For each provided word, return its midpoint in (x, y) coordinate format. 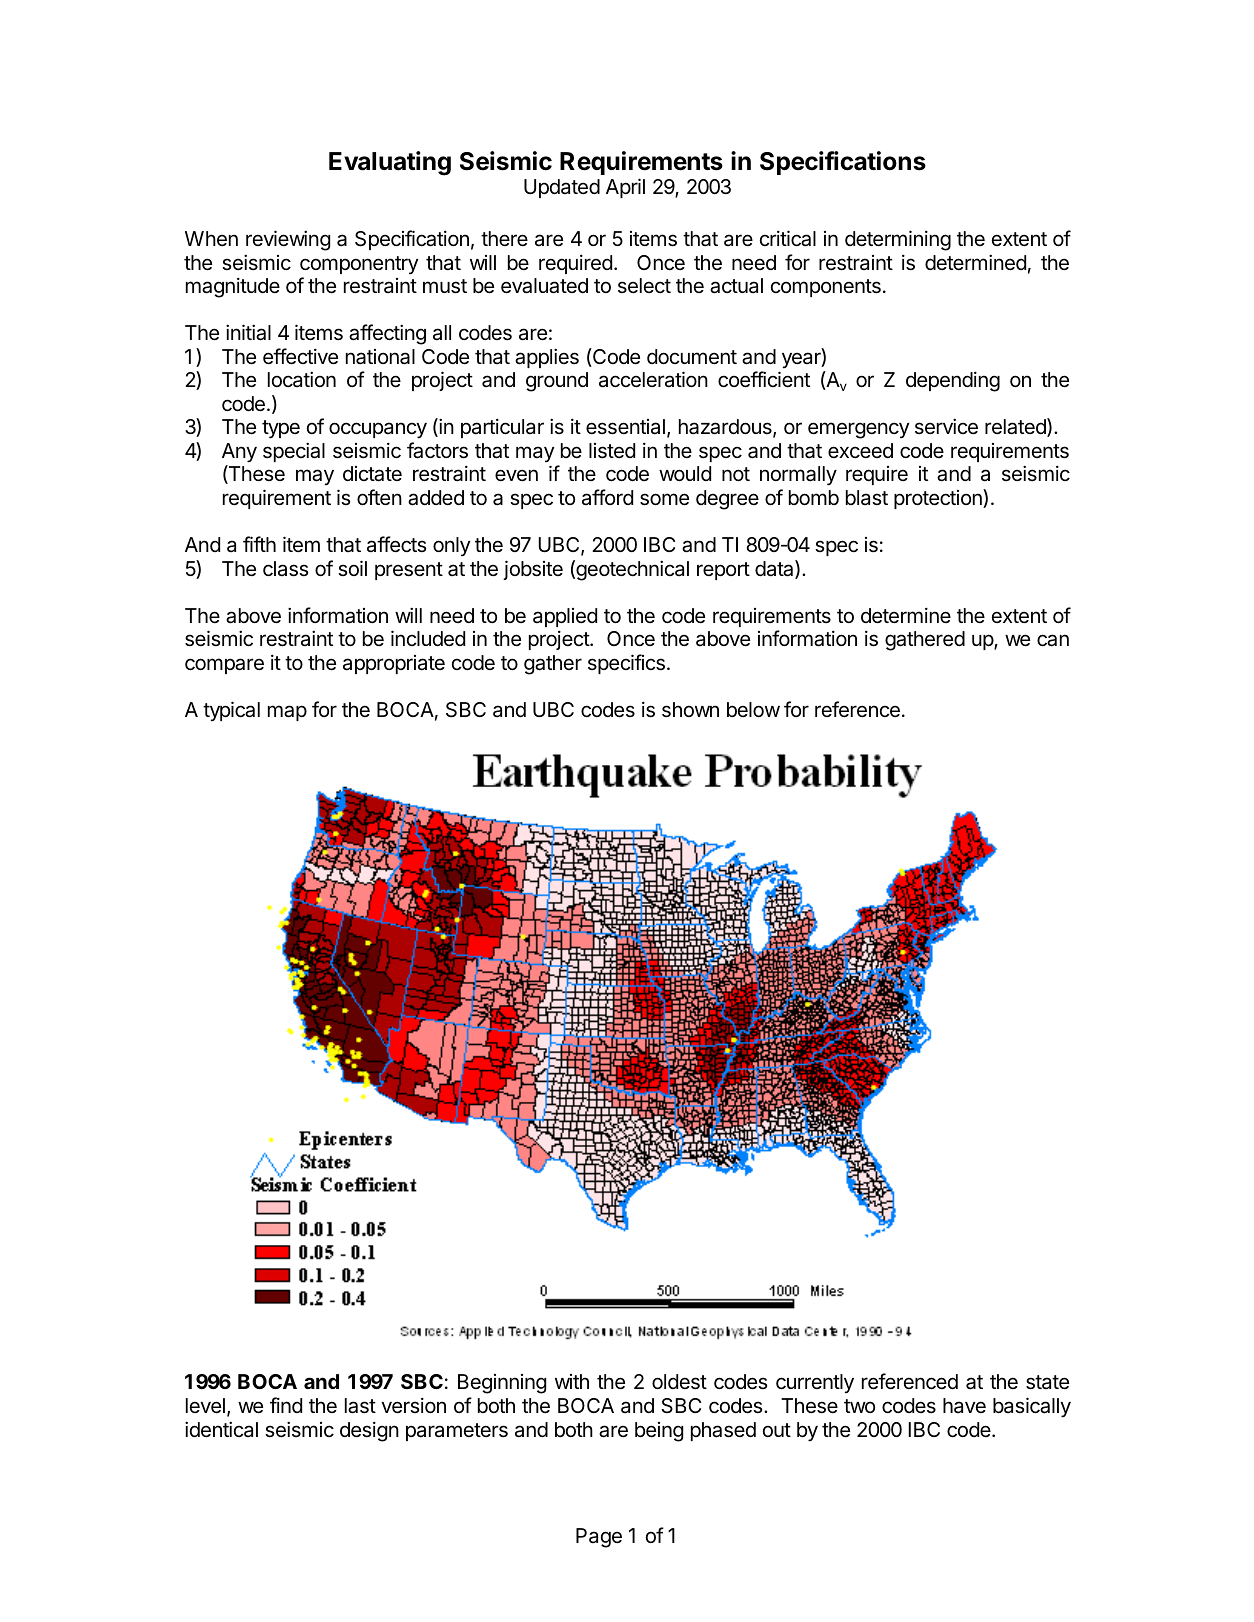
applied (565, 617)
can (1053, 640)
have (964, 1405)
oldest (679, 1382)
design (369, 1431)
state (1047, 1382)
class (285, 569)
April (625, 188)
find (286, 1405)
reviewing (288, 240)
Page (599, 1538)
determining (898, 240)
